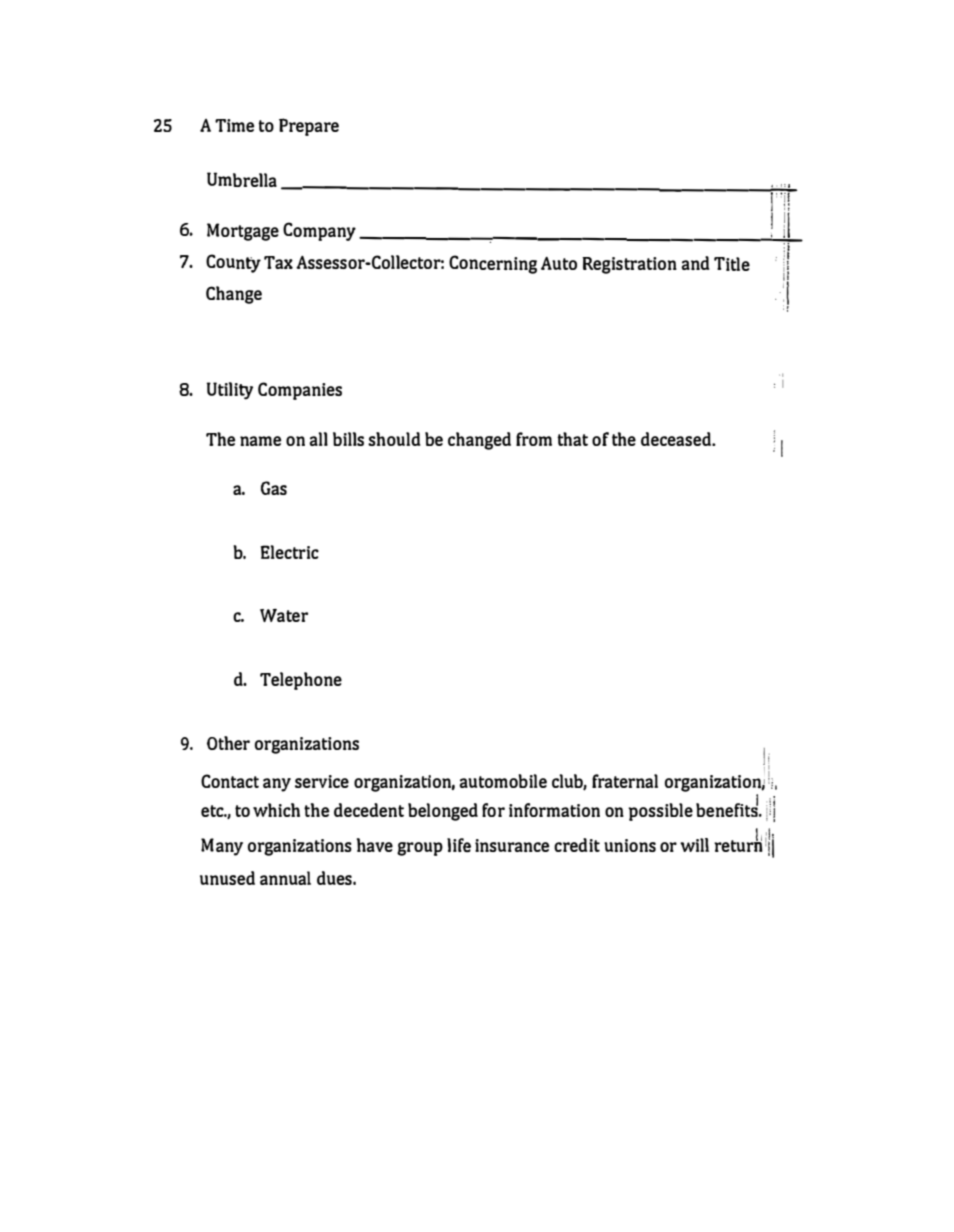  Describe the element at coordinates (572, 439) in the screenshot. I see `that` at that location.
